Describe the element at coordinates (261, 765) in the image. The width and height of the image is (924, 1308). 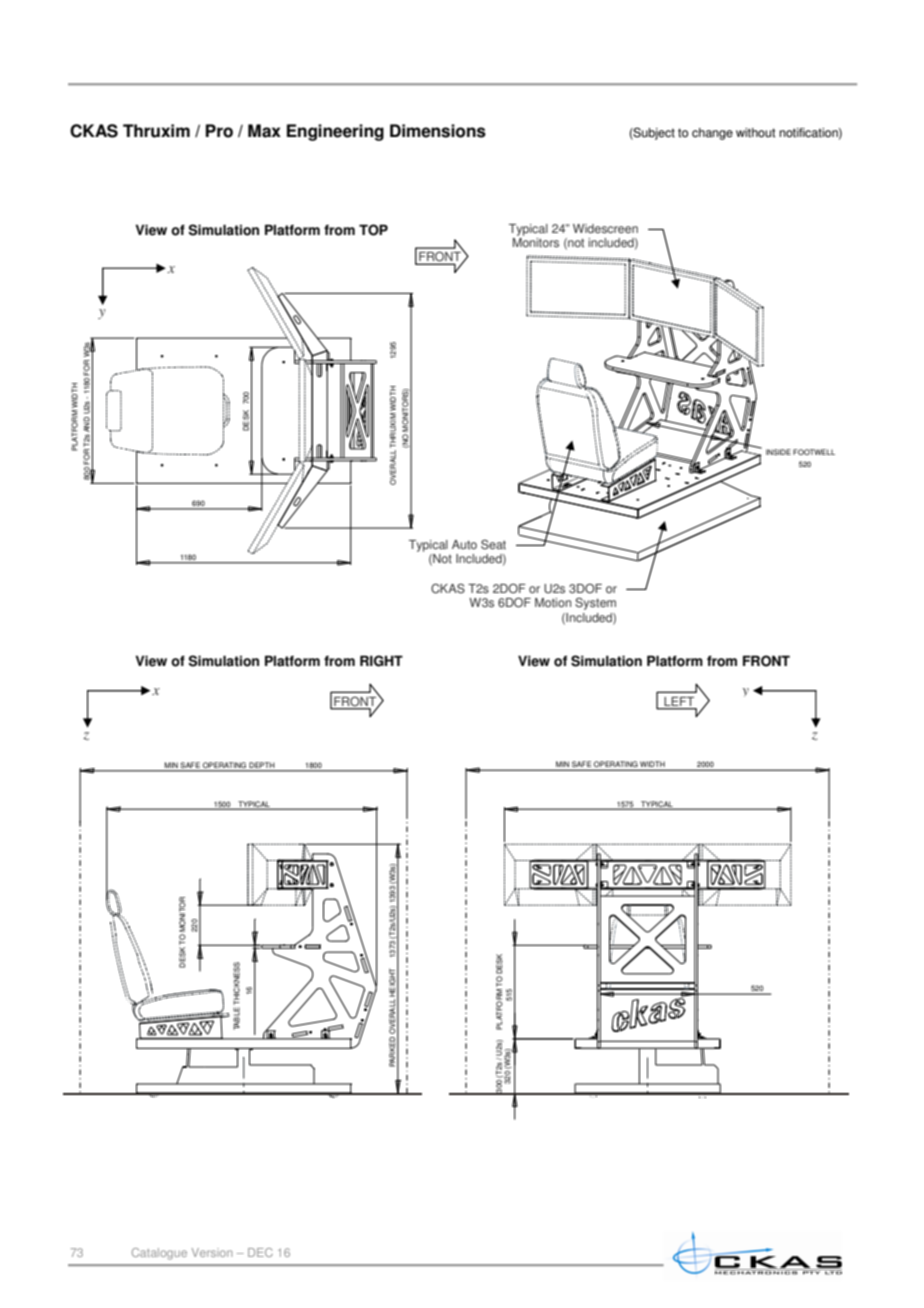
I see `DEPTH` at that location.
